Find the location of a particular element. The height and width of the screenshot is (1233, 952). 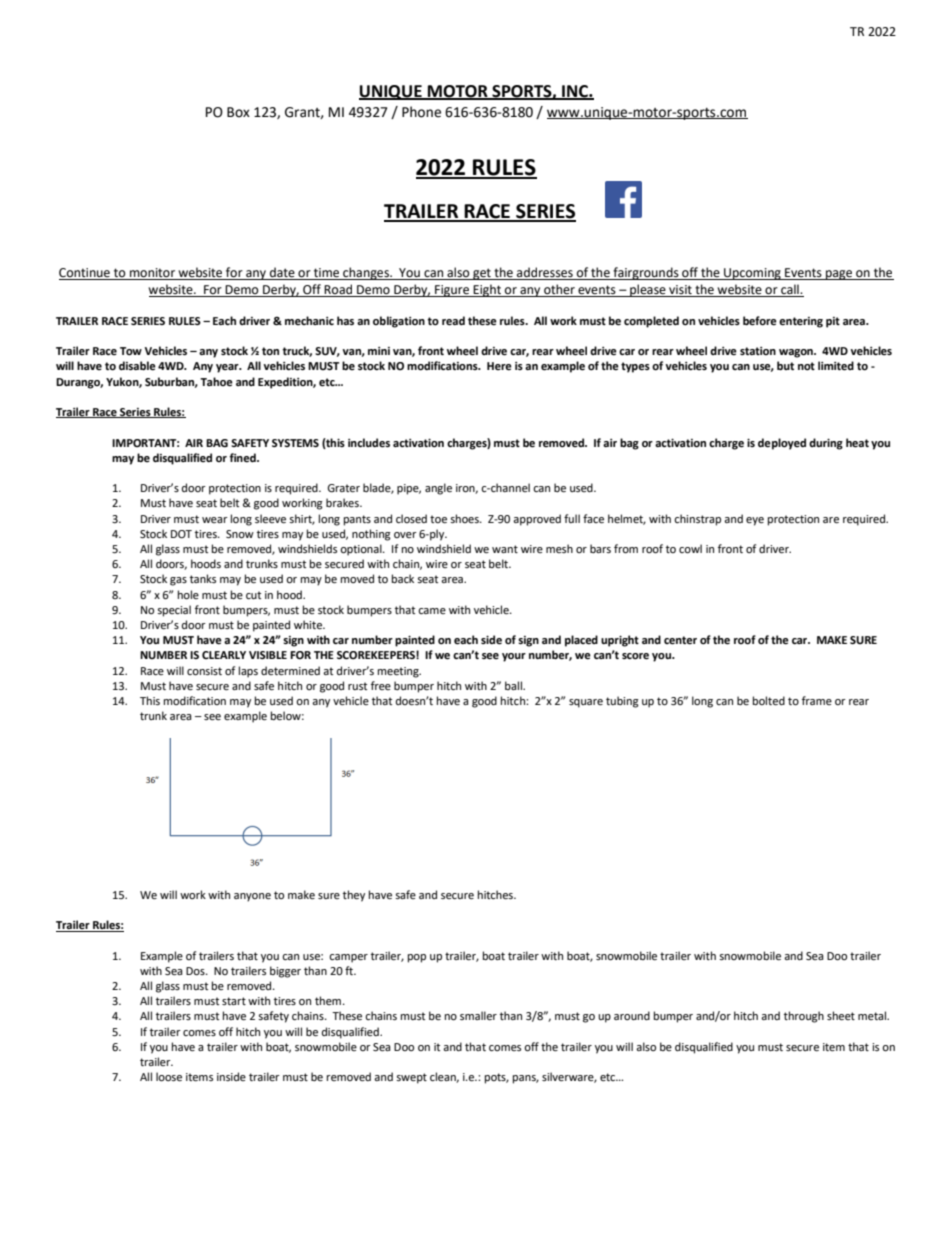

Upcoming is located at coordinates (752, 274).
